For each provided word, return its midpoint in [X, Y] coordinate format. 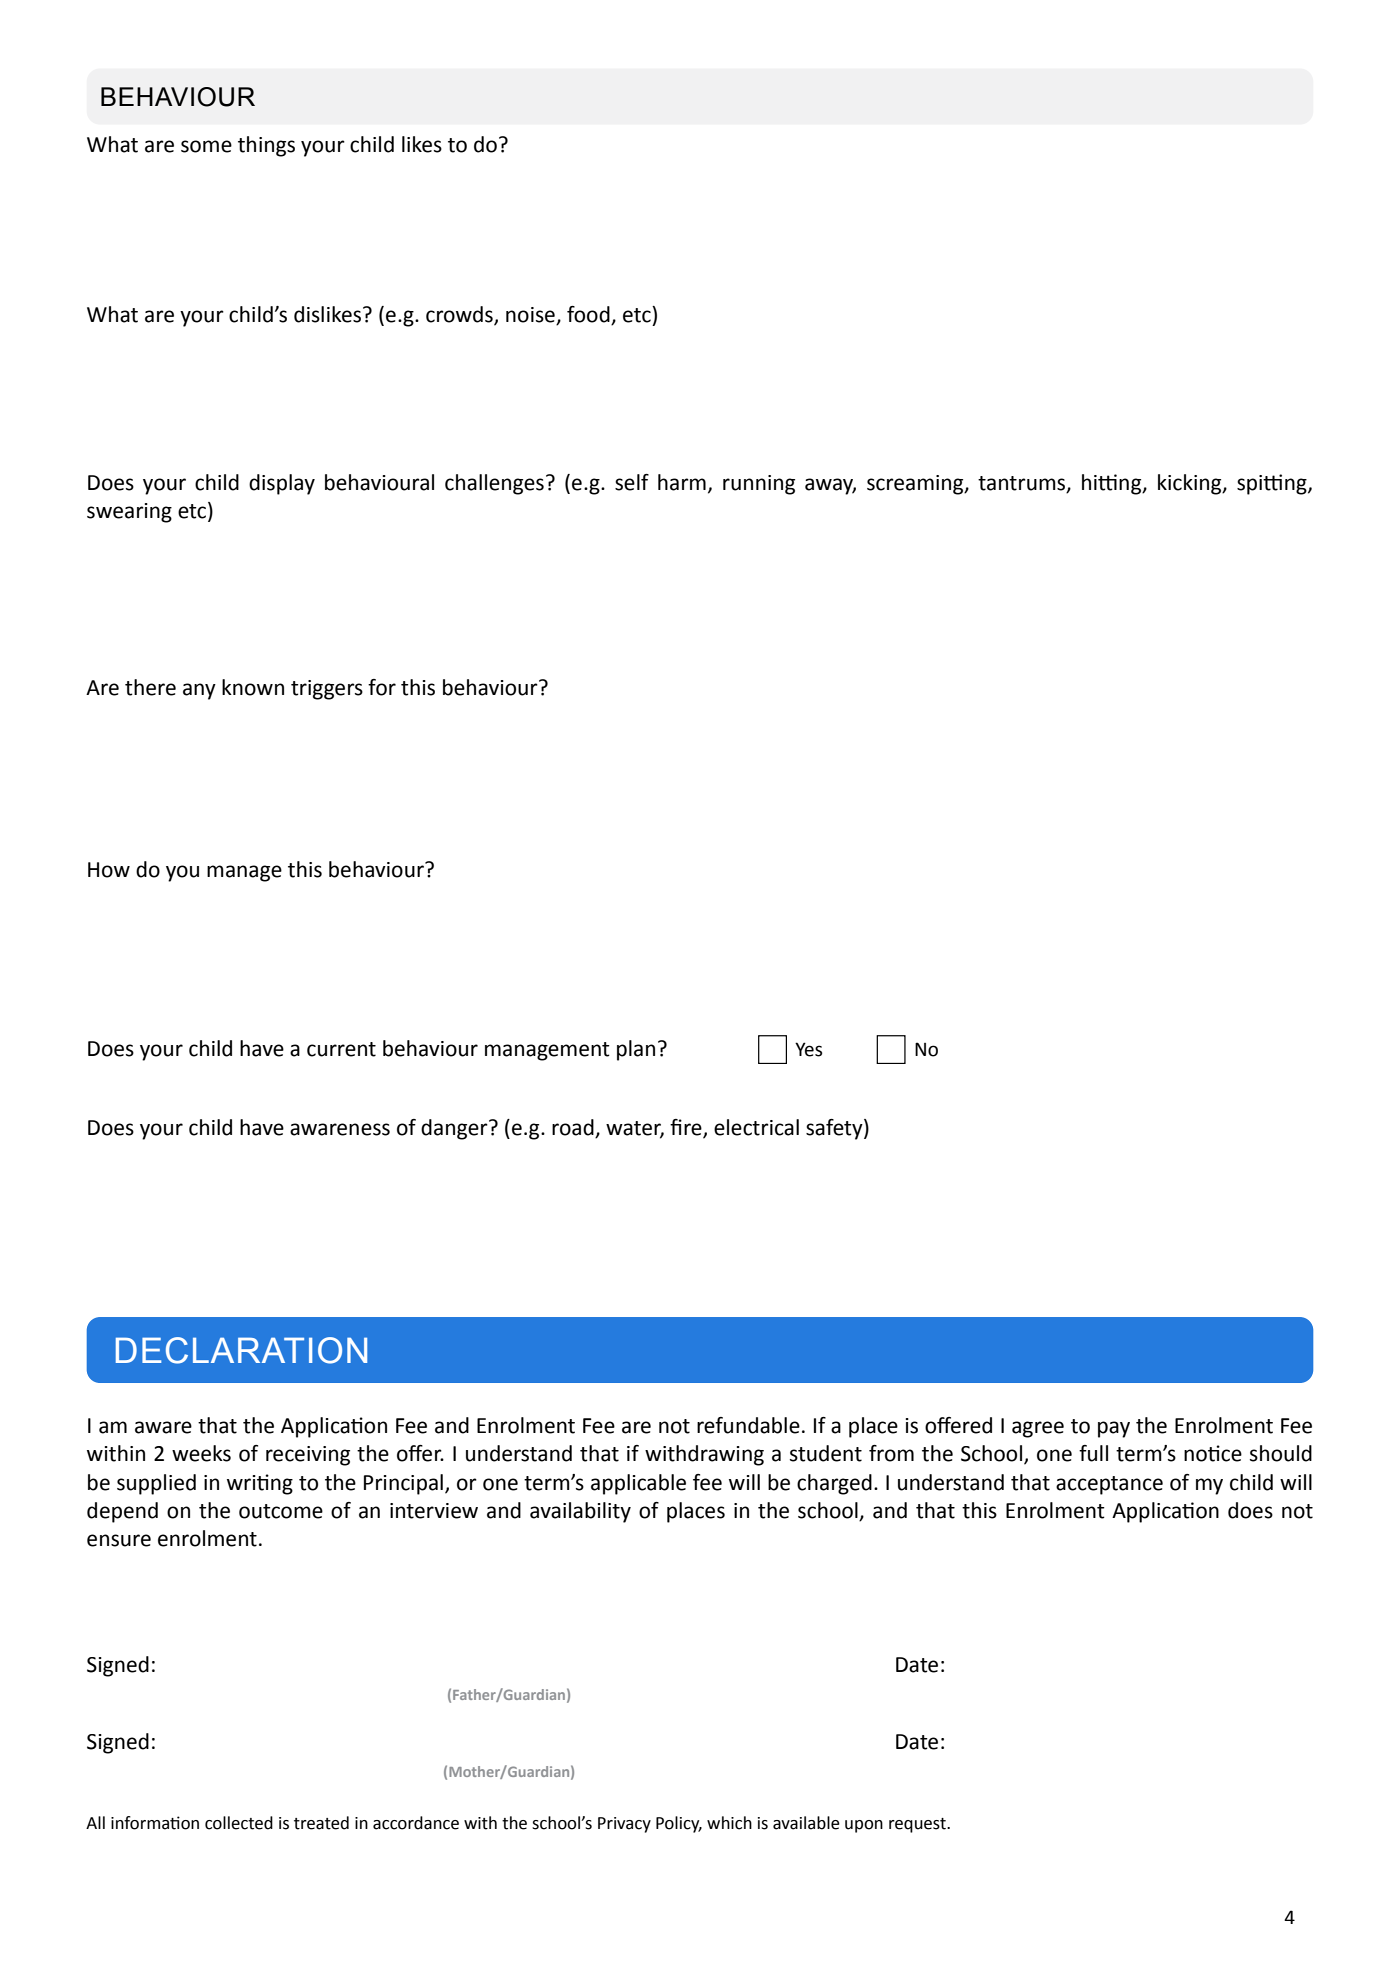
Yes [808, 1049]
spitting [1273, 484]
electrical [756, 1127]
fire [687, 1128]
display [282, 484]
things [266, 146]
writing [260, 1484]
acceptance [1109, 1485]
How [109, 870]
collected [239, 1823]
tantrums [1023, 484]
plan [636, 1050]
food [588, 314]
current [341, 1049]
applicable [638, 1484]
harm [682, 482]
